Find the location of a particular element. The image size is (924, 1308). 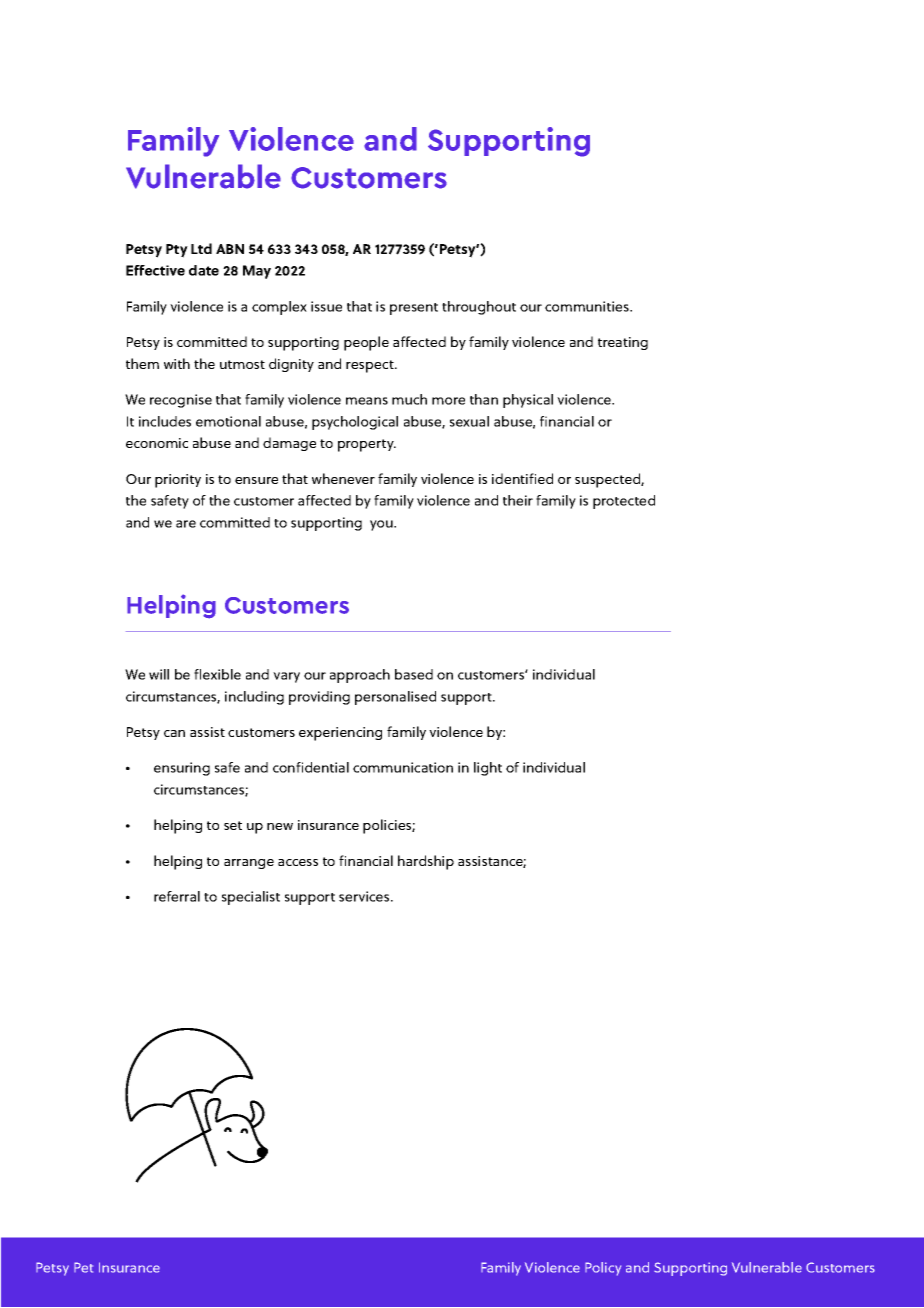

communication is located at coordinates (403, 767).
